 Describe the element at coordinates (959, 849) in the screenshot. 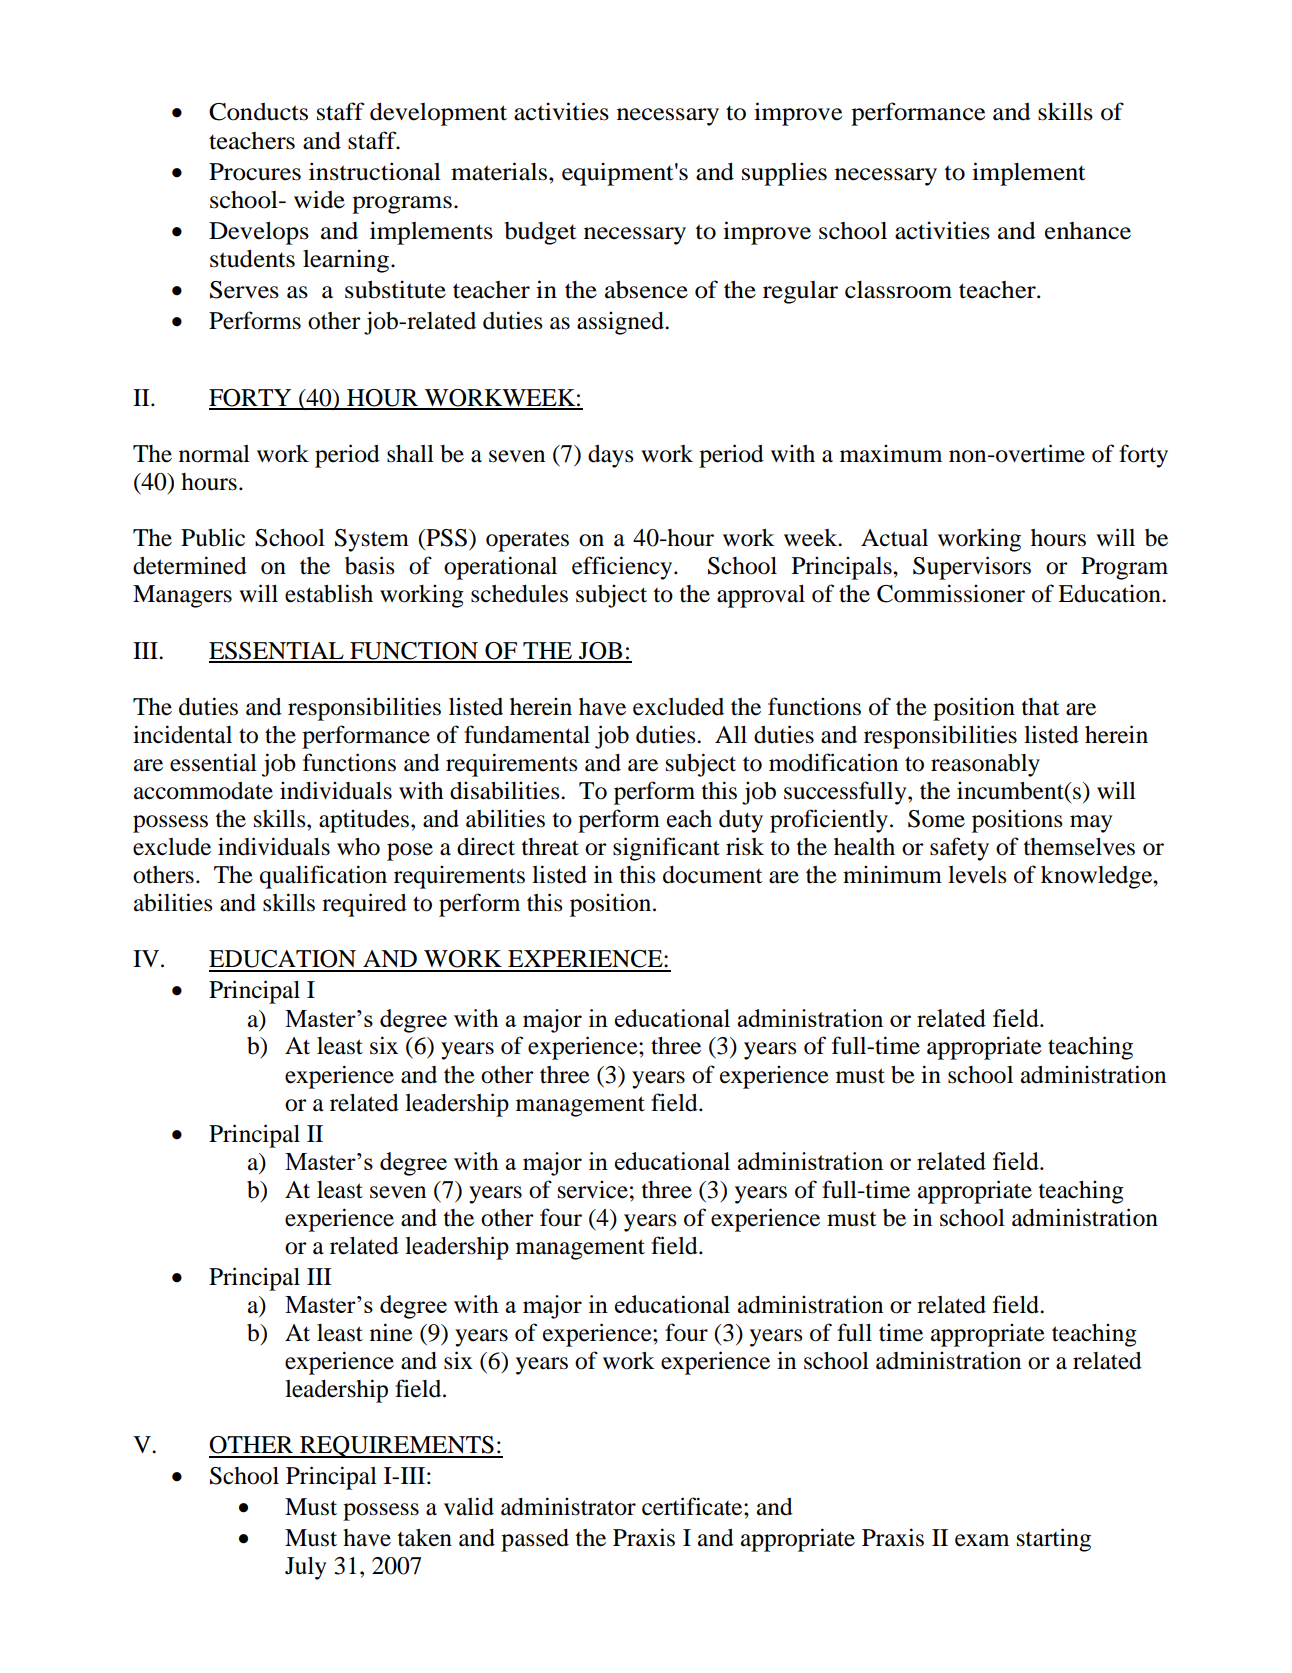

I see `safety` at that location.
